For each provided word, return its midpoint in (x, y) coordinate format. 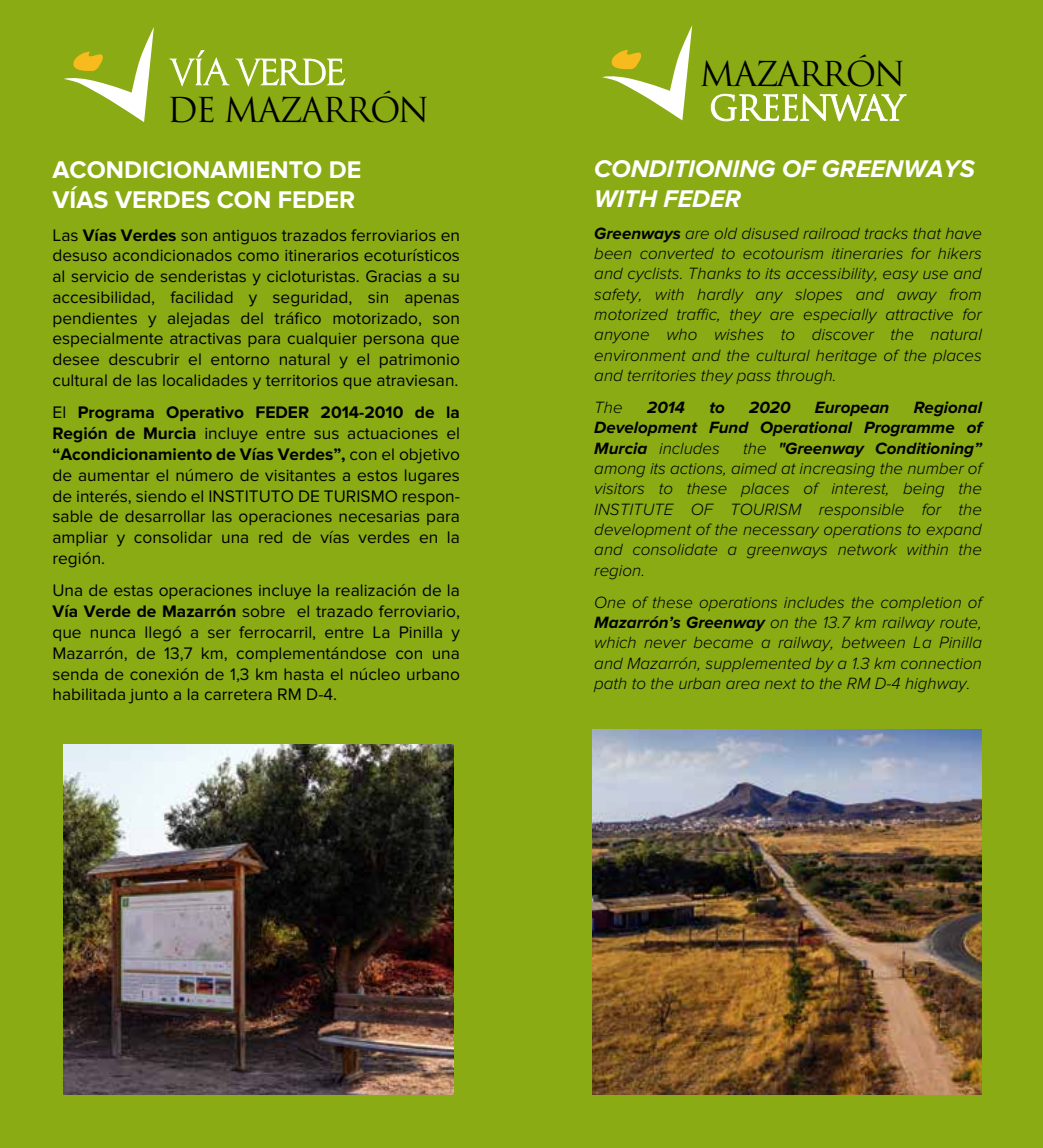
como (258, 256)
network (867, 549)
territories (662, 375)
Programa (116, 413)
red (270, 537)
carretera (238, 694)
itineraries (867, 253)
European (852, 409)
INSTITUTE (634, 509)
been (612, 253)
